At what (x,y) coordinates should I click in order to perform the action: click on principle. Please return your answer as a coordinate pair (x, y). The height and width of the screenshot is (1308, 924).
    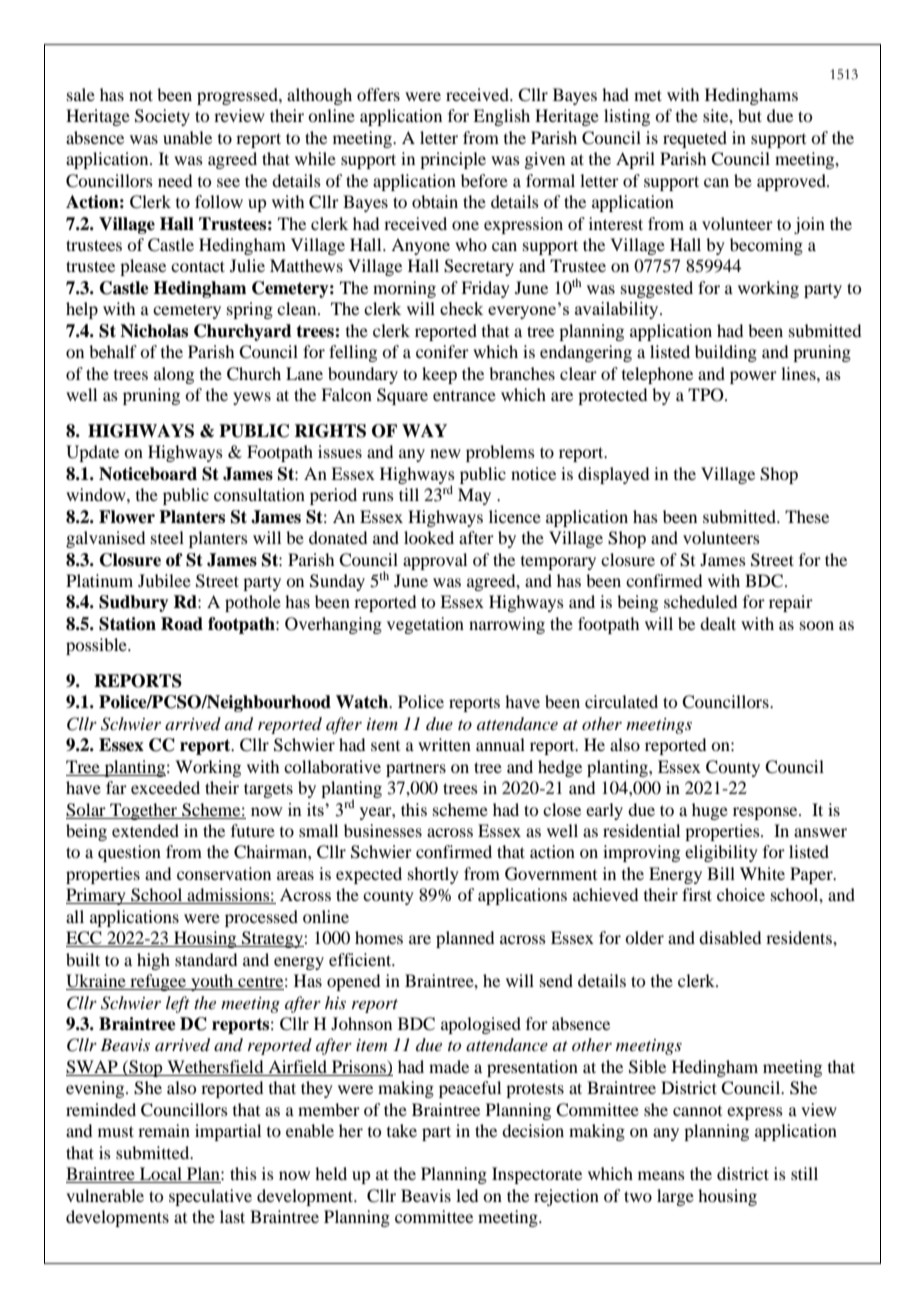
    Looking at the image, I should click on (453, 160).
